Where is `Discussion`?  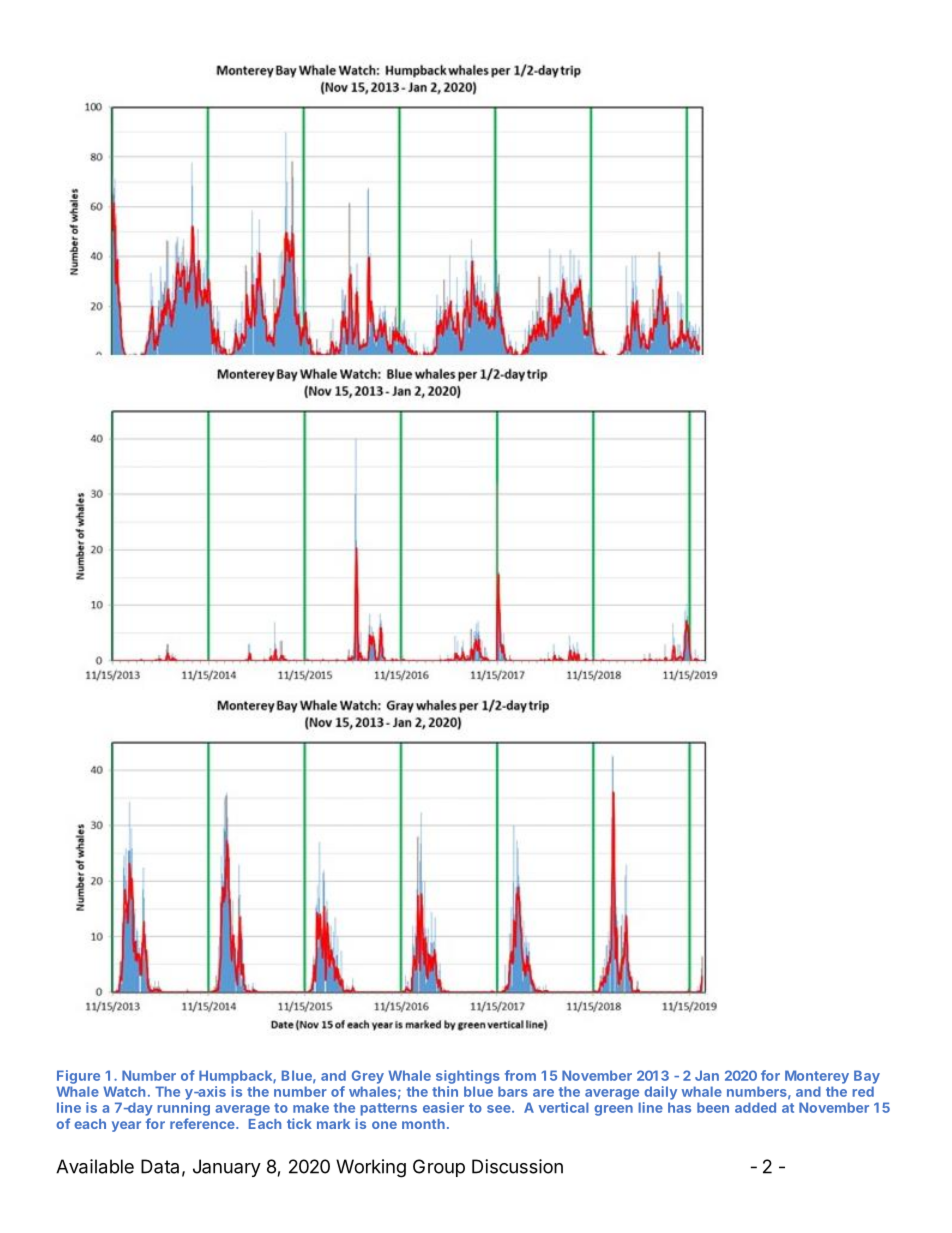 Discussion is located at coordinates (517, 1166).
